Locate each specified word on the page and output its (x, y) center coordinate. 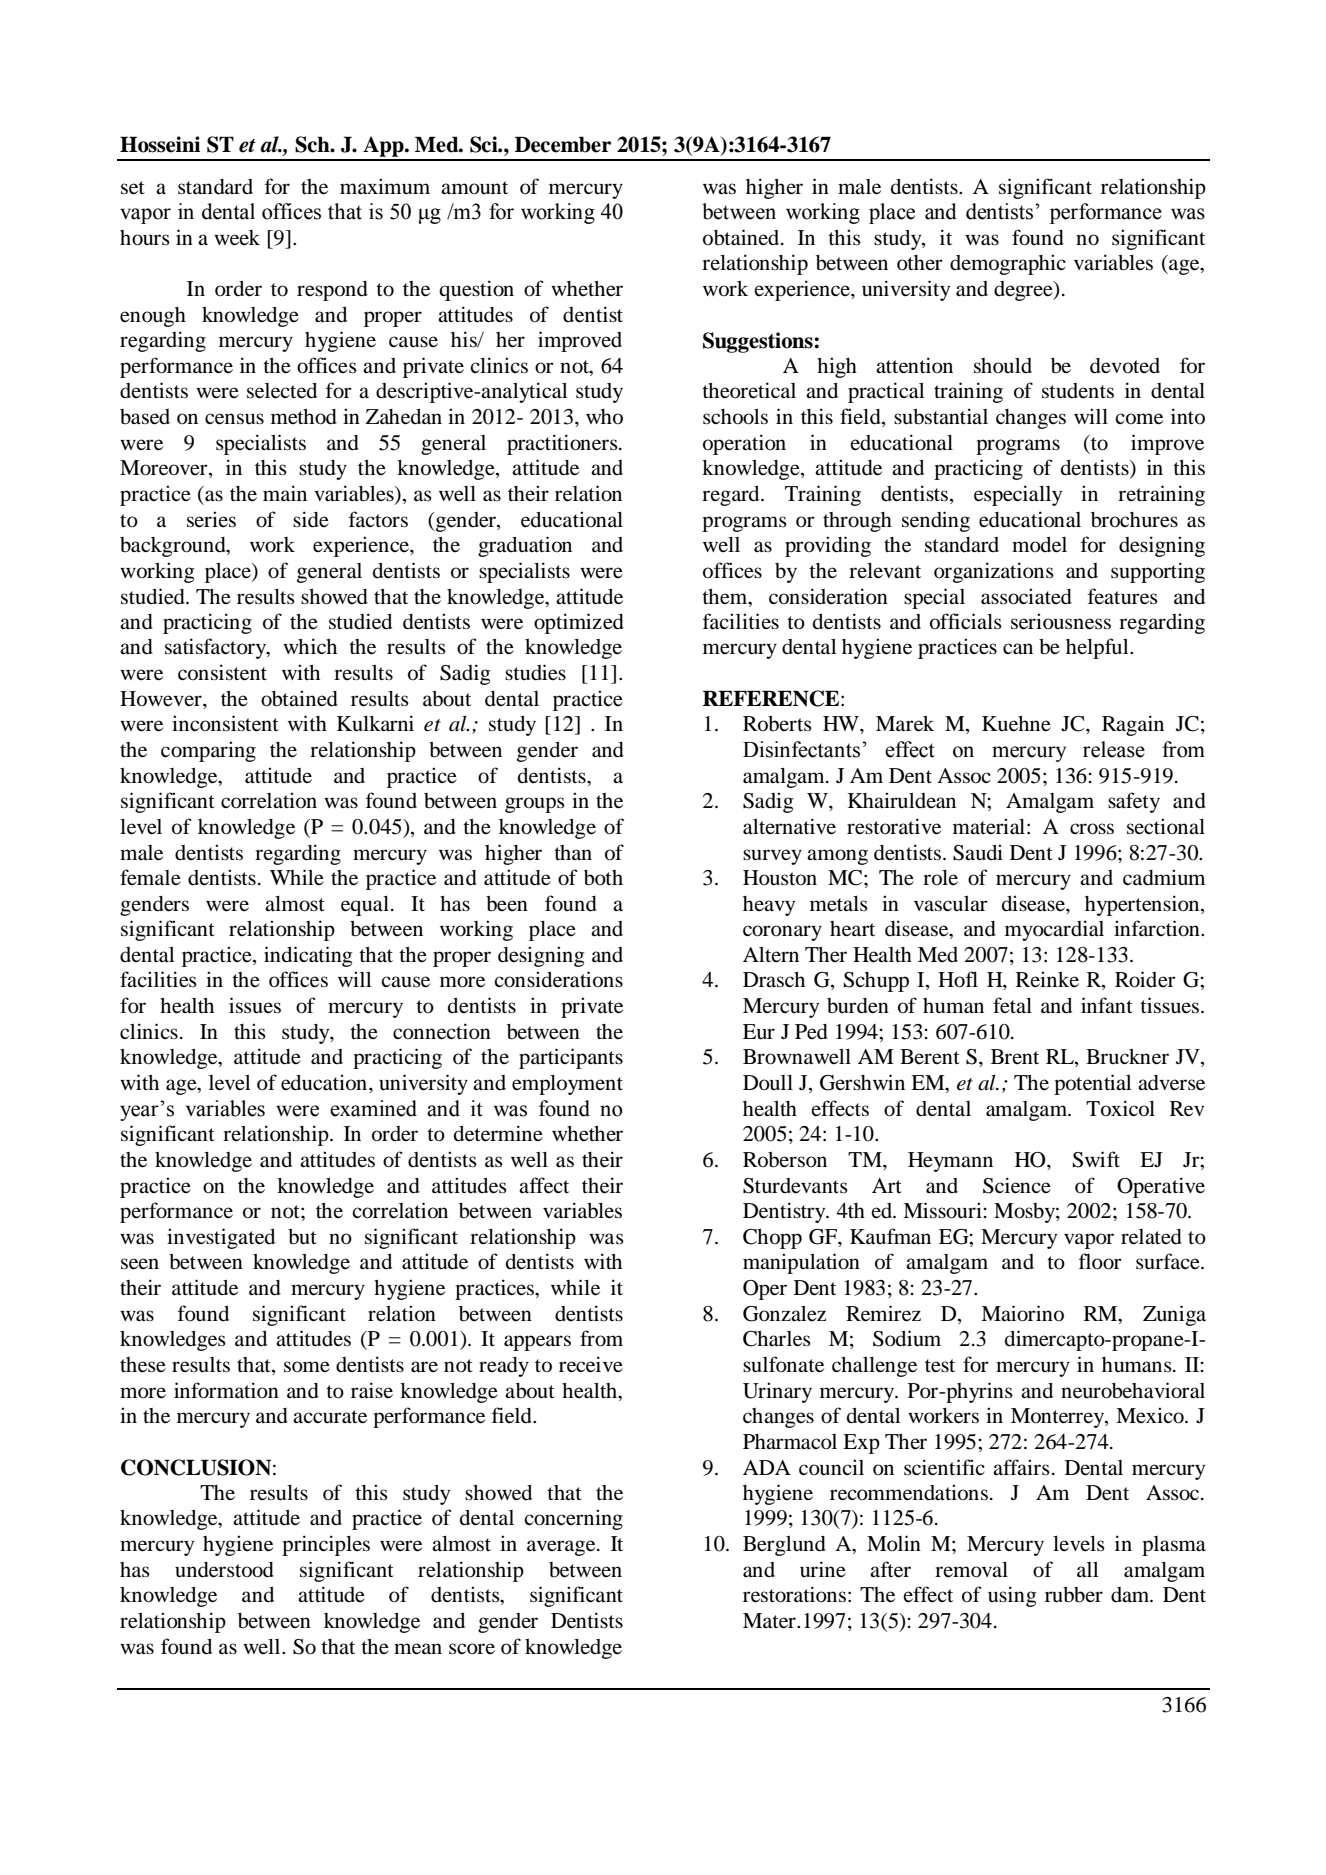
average (562, 1548)
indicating (308, 956)
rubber (1074, 1595)
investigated (221, 1238)
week (237, 238)
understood (224, 1570)
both (603, 878)
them (726, 597)
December (563, 144)
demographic (1008, 264)
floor (1100, 1261)
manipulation (801, 1263)
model (1039, 545)
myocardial (1054, 930)
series (211, 519)
